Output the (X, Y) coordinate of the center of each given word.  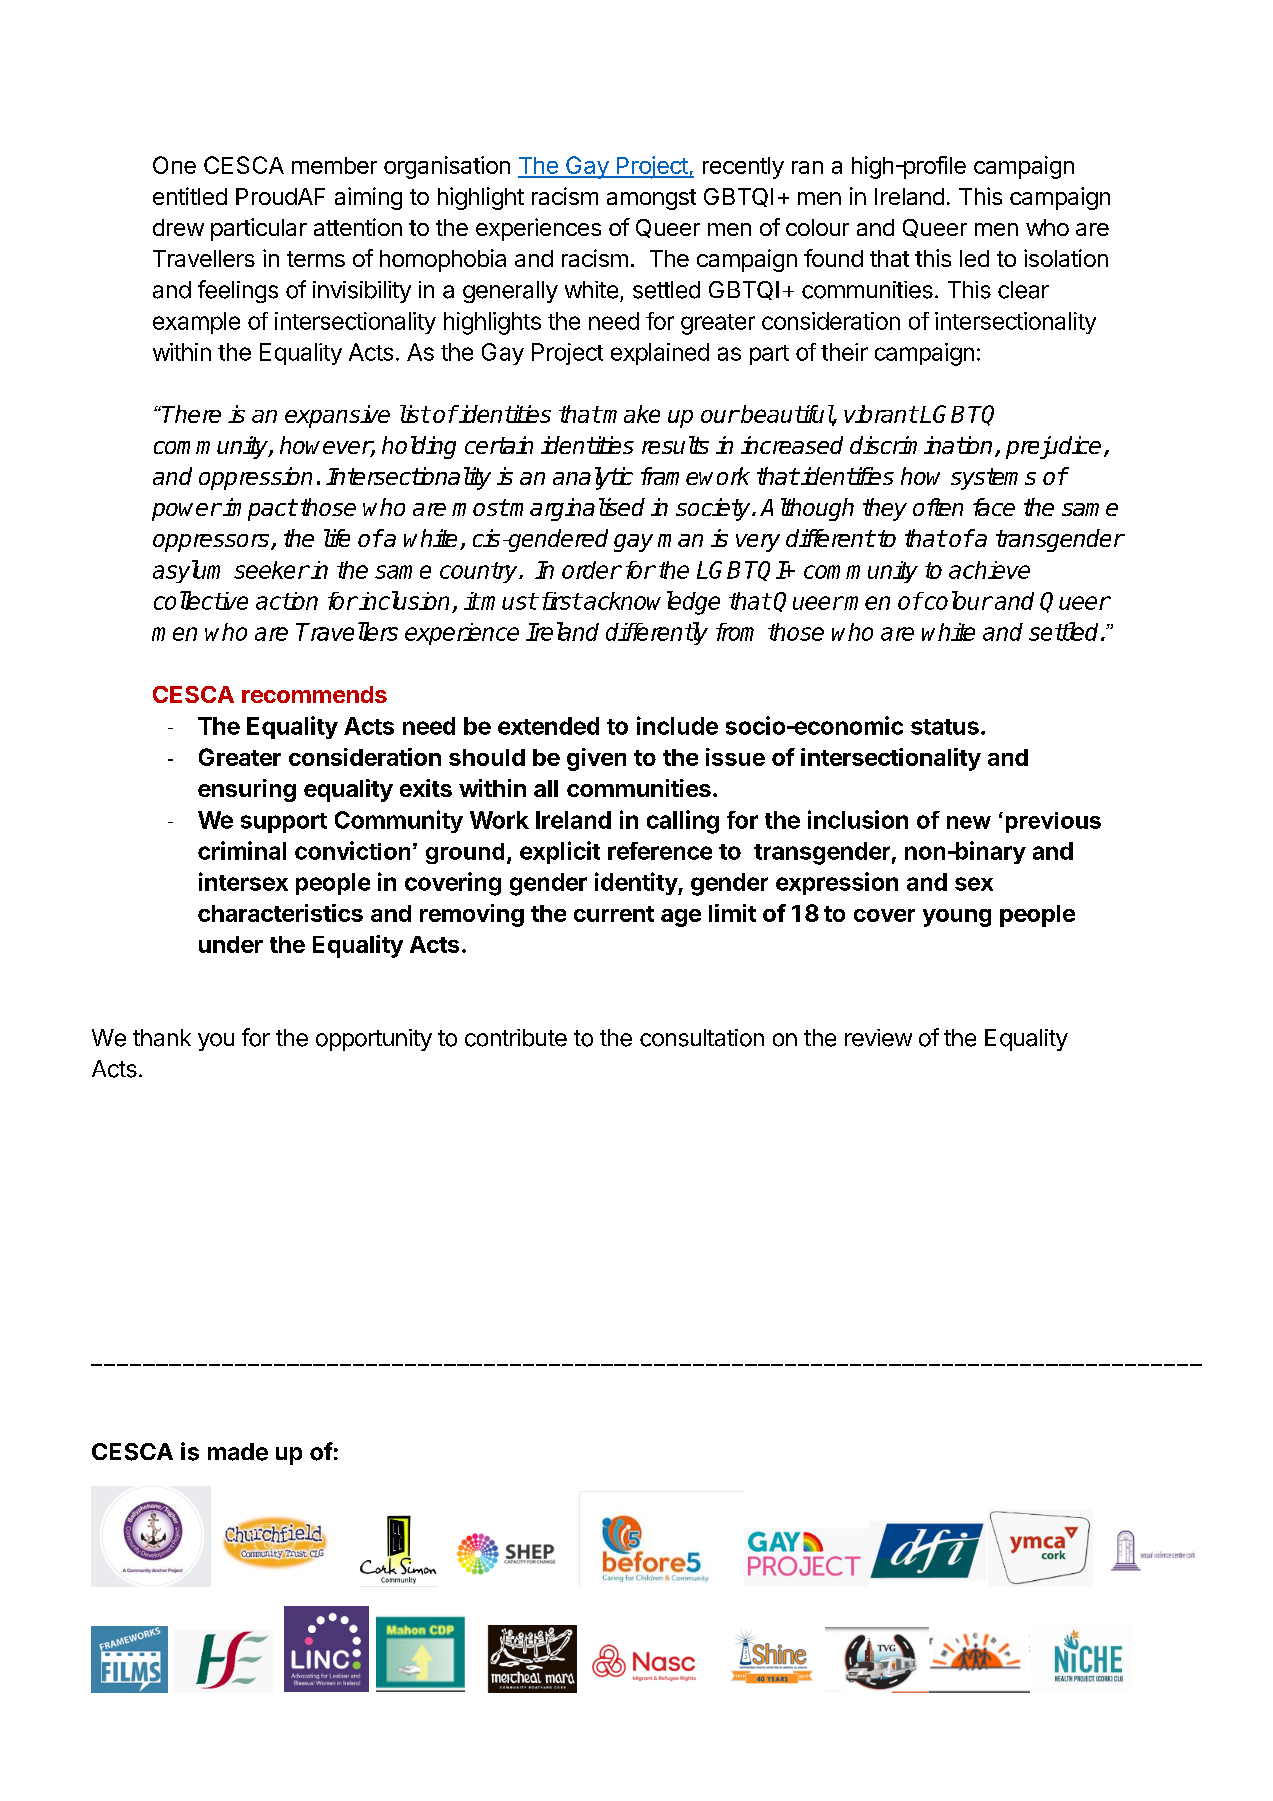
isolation (1066, 258)
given (596, 759)
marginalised (577, 509)
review (878, 1038)
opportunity (374, 1040)
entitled (190, 196)
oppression (255, 478)
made (238, 1452)
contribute (516, 1038)
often (938, 507)
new (969, 822)
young (957, 918)
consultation (702, 1038)
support (284, 823)
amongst (651, 199)
